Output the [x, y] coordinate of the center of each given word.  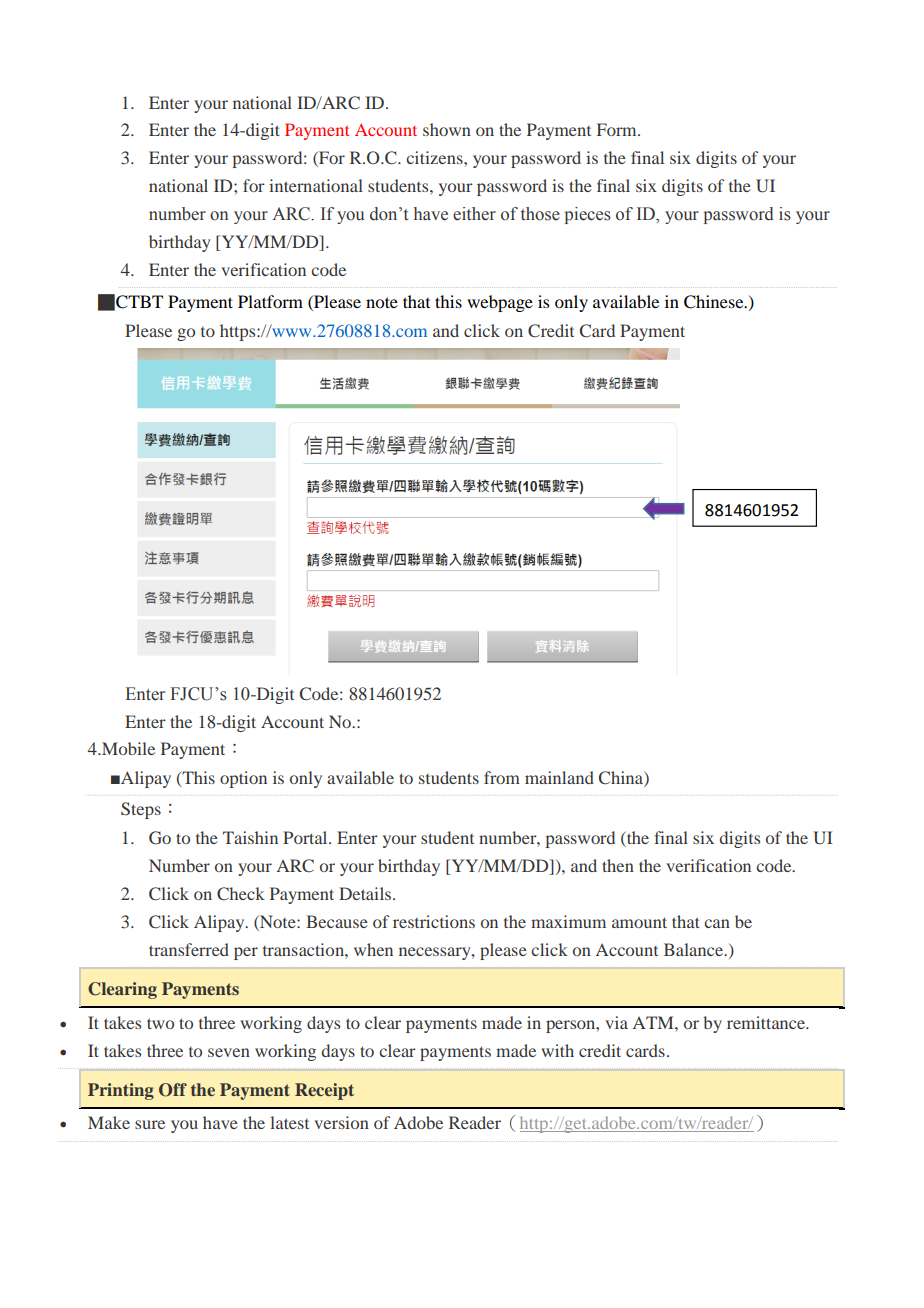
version [341, 1122]
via [616, 1022]
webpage [500, 303]
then [618, 865]
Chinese [715, 302]
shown [447, 129]
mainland [559, 777]
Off [173, 1090]
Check [241, 894]
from [502, 777]
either [474, 214]
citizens [435, 157]
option [243, 779]
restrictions [434, 921]
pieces [588, 215]
